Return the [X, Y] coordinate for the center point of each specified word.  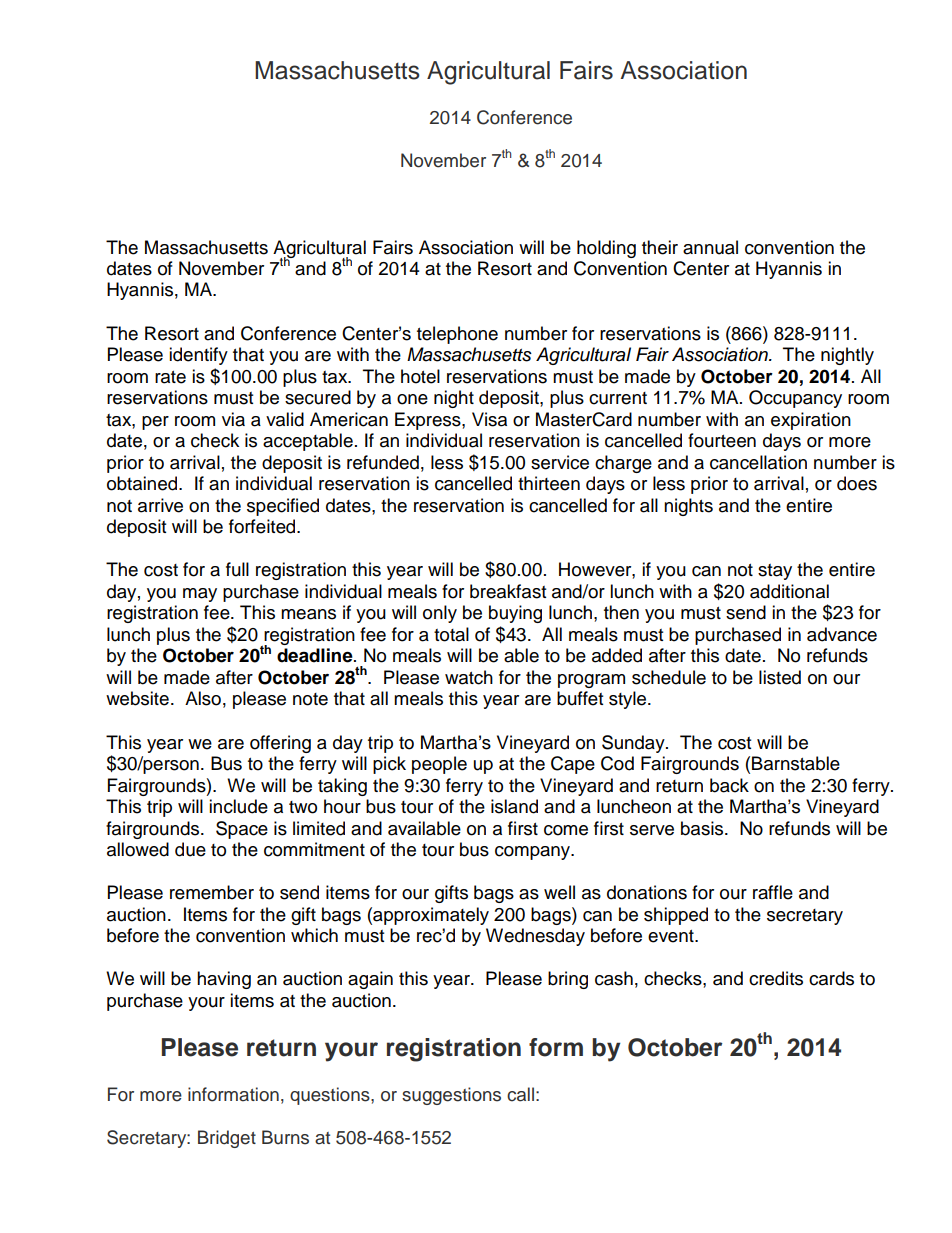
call [520, 1094]
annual [710, 247]
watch [469, 677]
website [137, 698]
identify [198, 356]
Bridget [227, 1139]
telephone [457, 335]
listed [780, 677]
